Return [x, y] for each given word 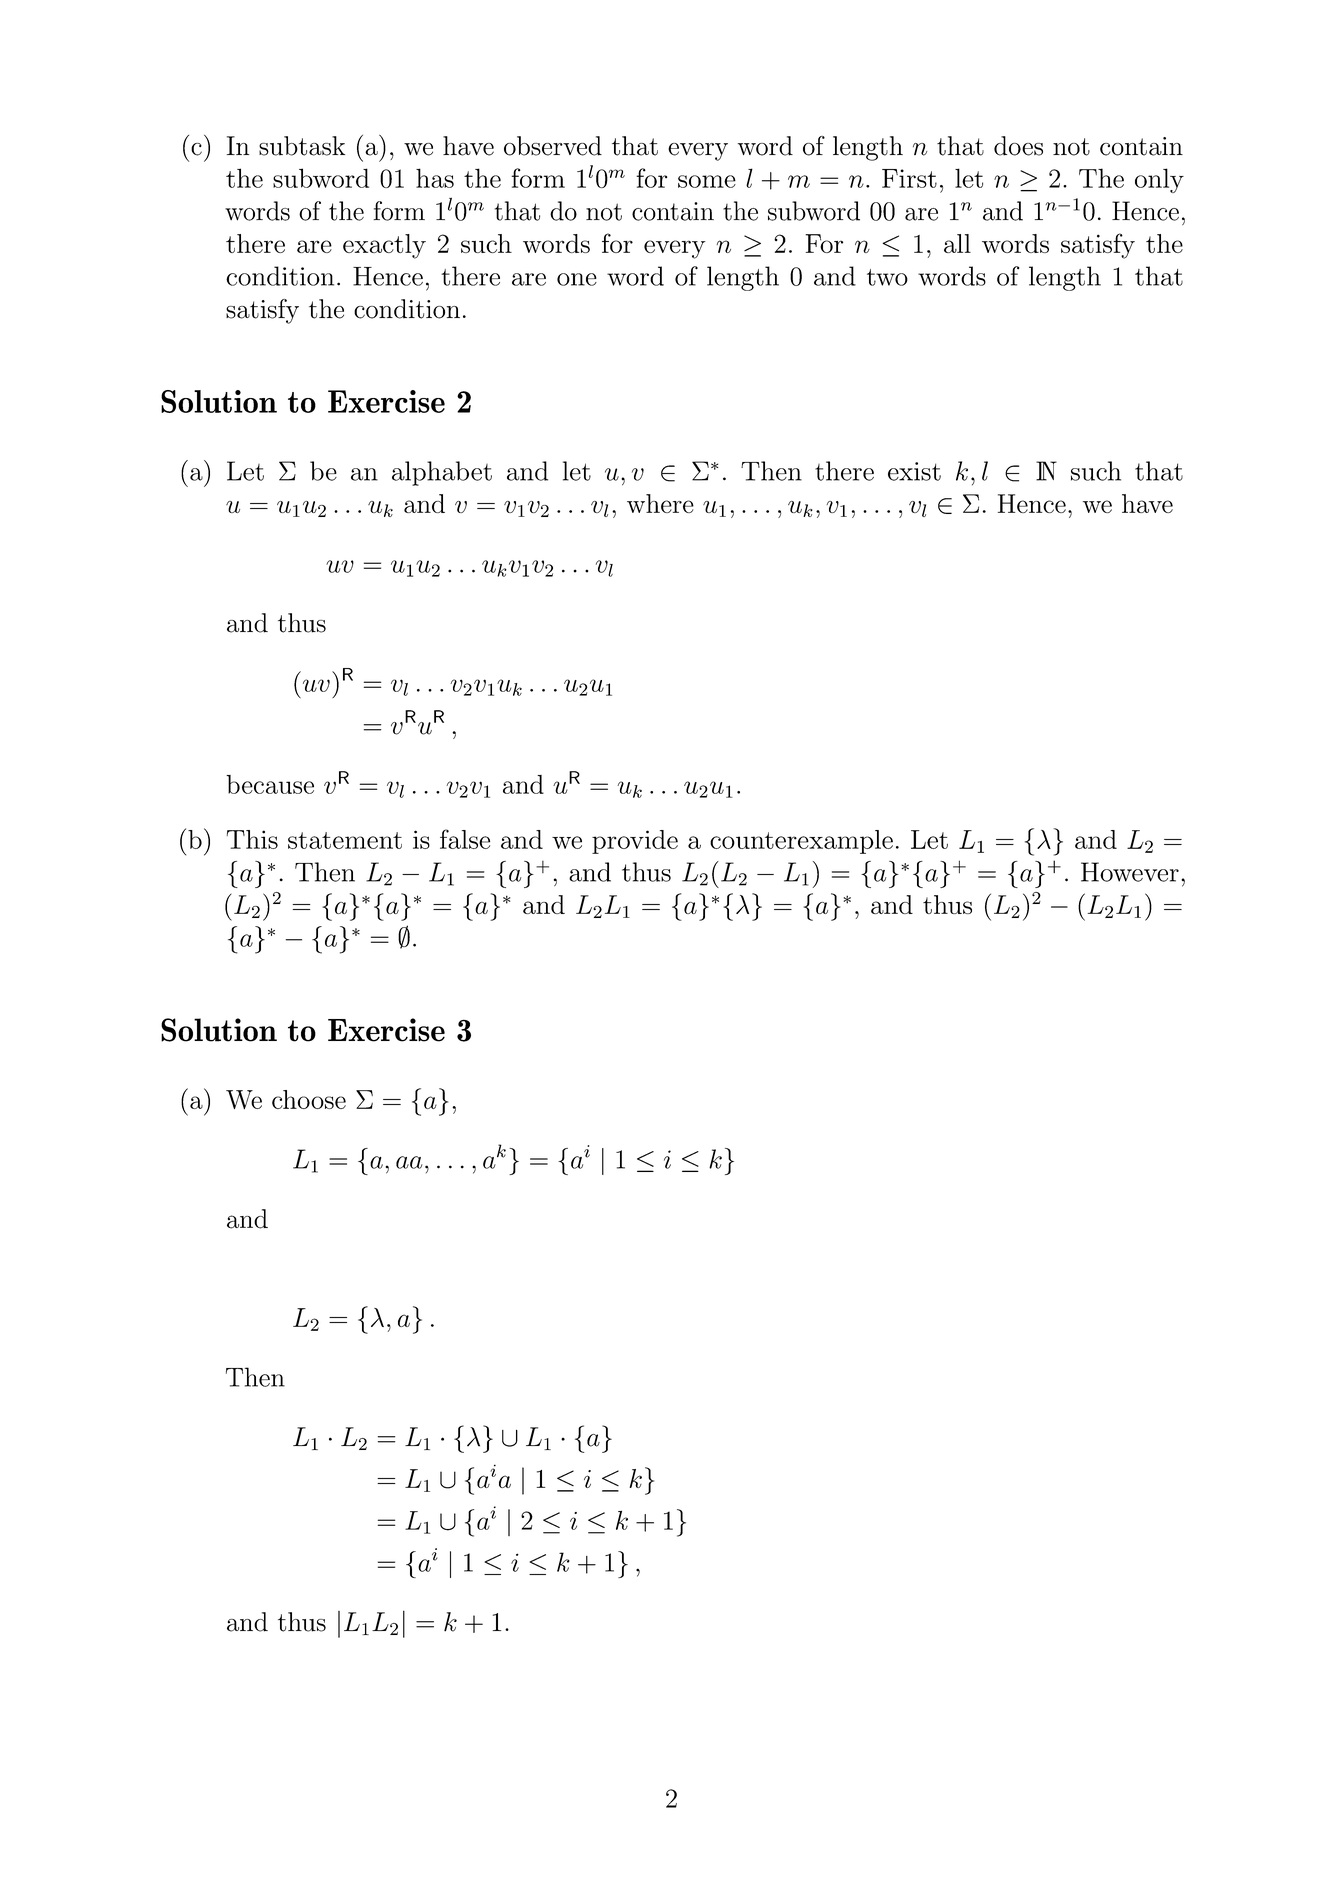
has [435, 178]
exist [914, 471]
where [660, 503]
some [707, 181]
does [1018, 146]
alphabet [442, 473]
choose [309, 1099]
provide [635, 842]
